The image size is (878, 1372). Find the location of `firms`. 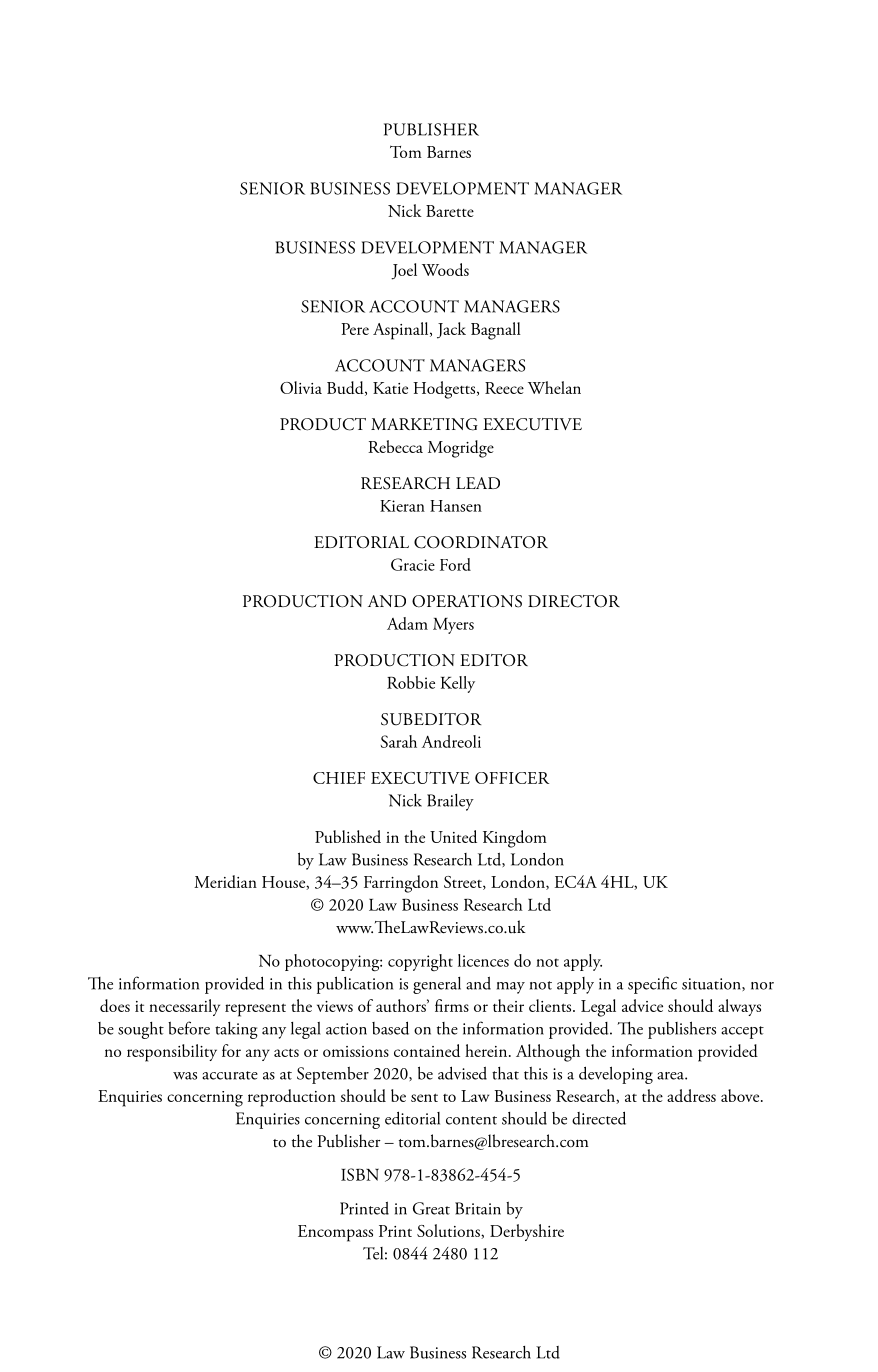

firms is located at coordinates (452, 1005).
